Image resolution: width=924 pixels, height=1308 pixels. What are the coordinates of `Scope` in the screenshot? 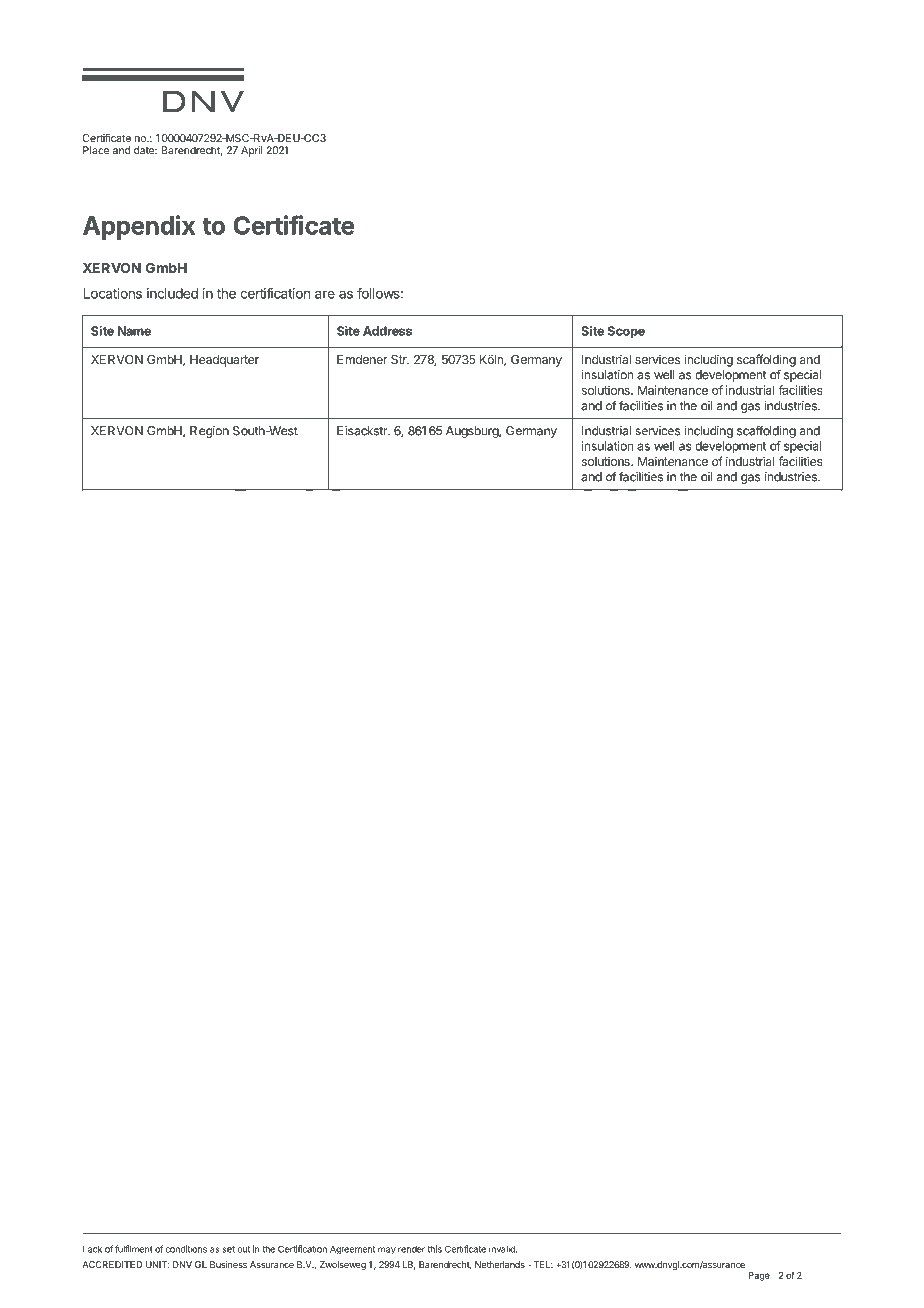 It's located at (626, 332).
